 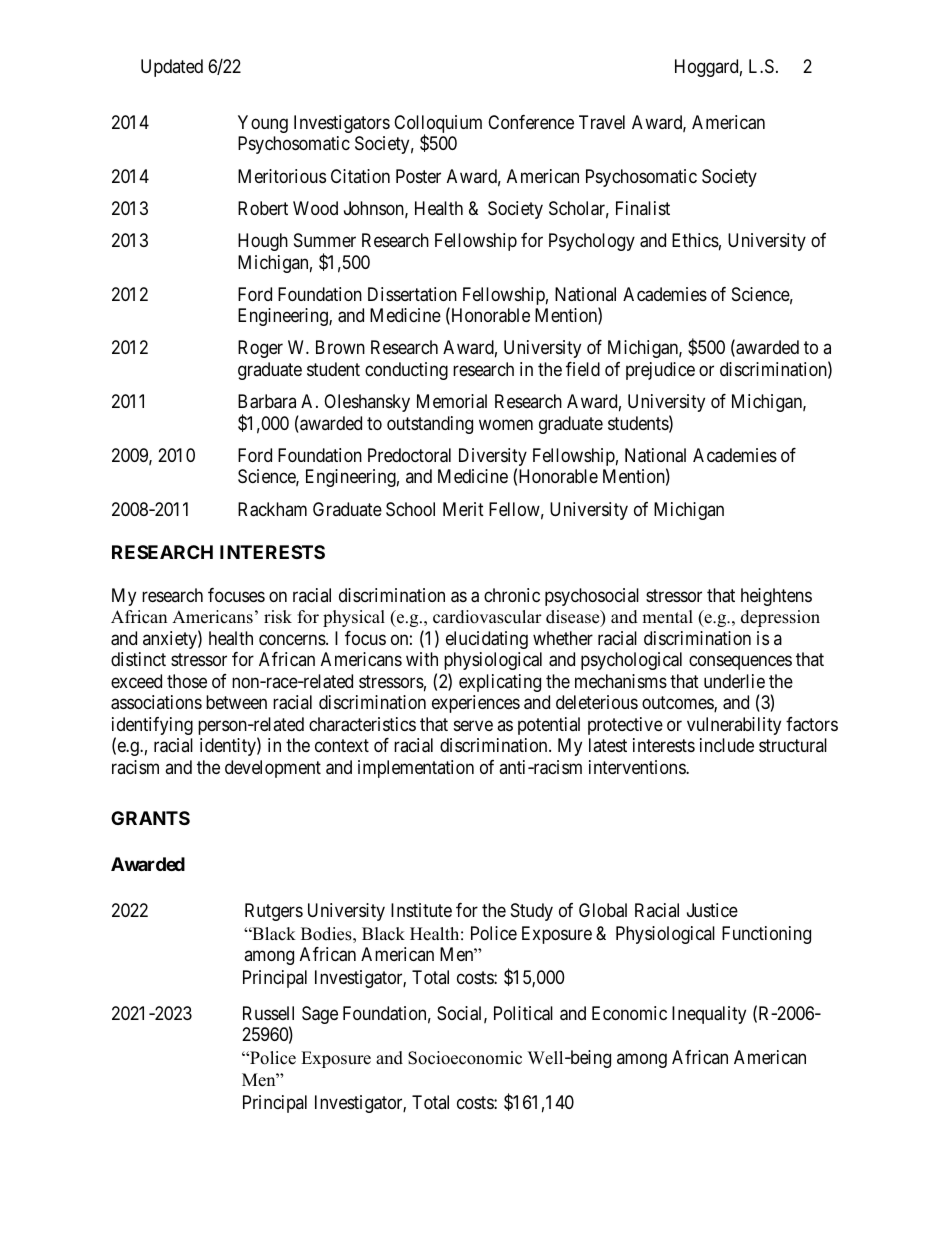 I want to click on heightens, so click(x=776, y=597).
